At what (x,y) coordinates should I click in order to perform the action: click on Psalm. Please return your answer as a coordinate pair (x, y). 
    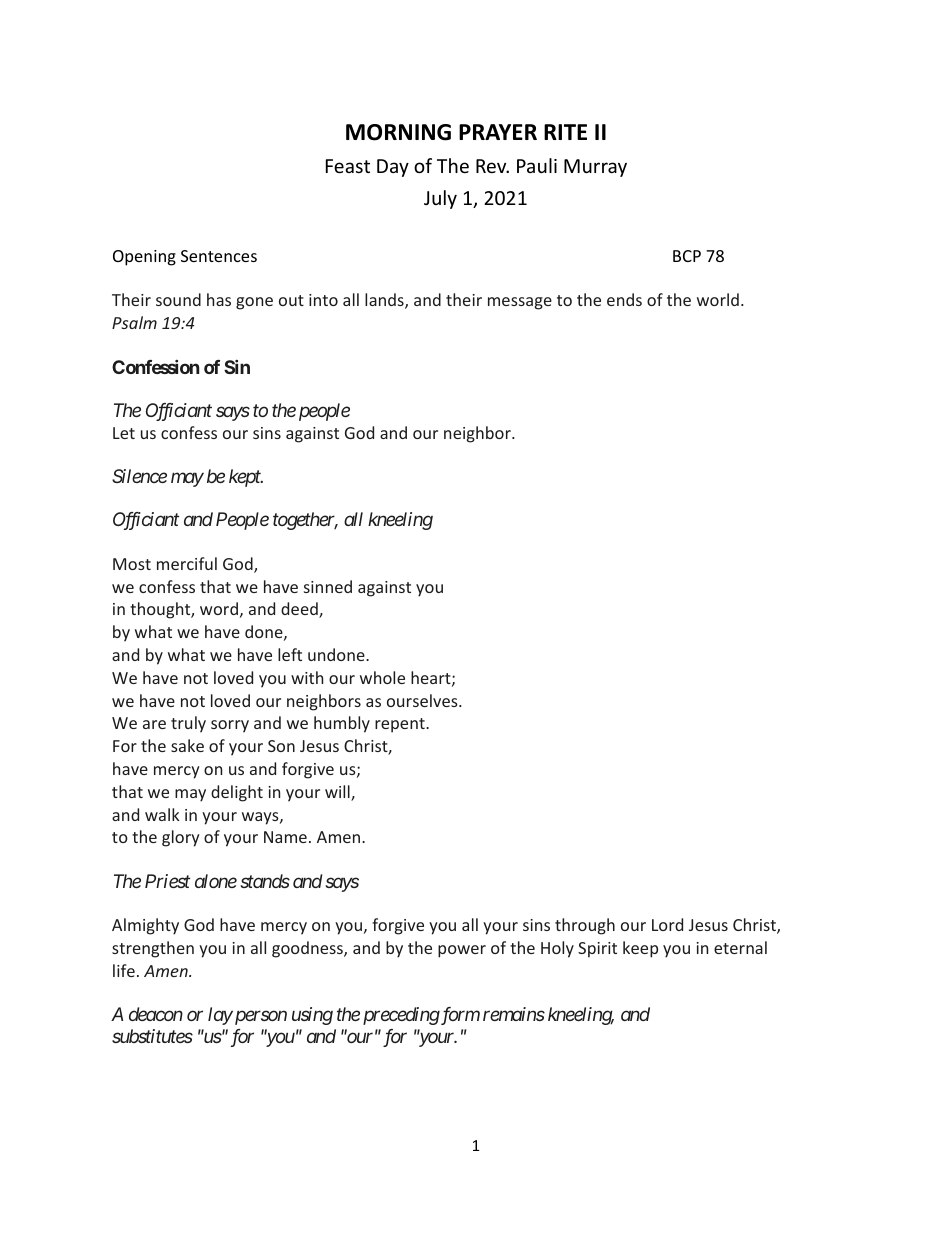
    Looking at the image, I should click on (134, 322).
